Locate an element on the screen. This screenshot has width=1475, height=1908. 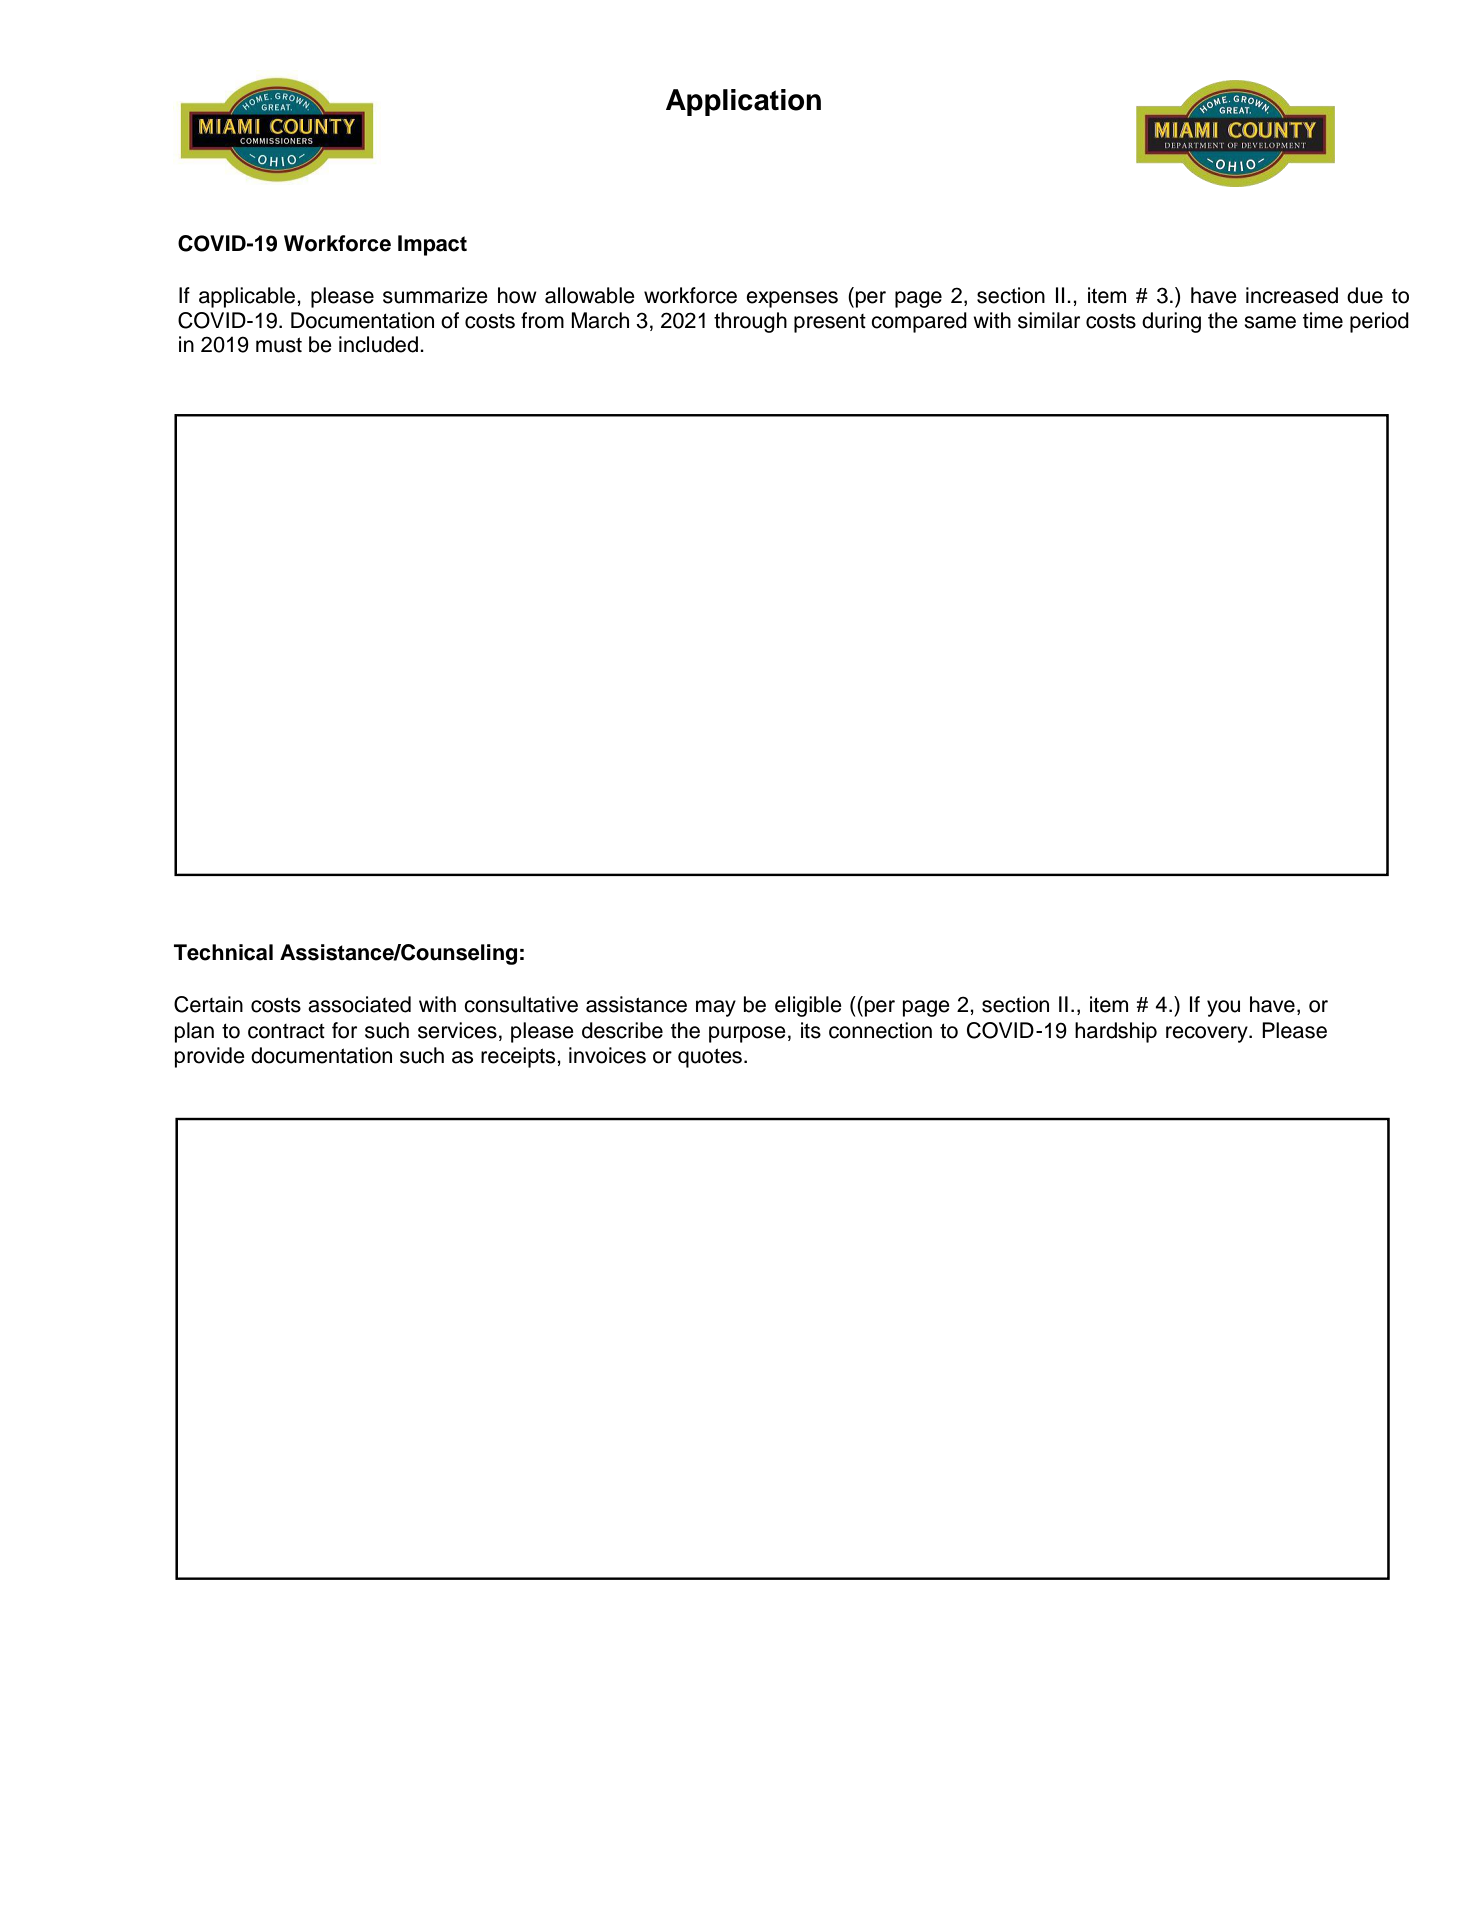
present is located at coordinates (830, 323).
